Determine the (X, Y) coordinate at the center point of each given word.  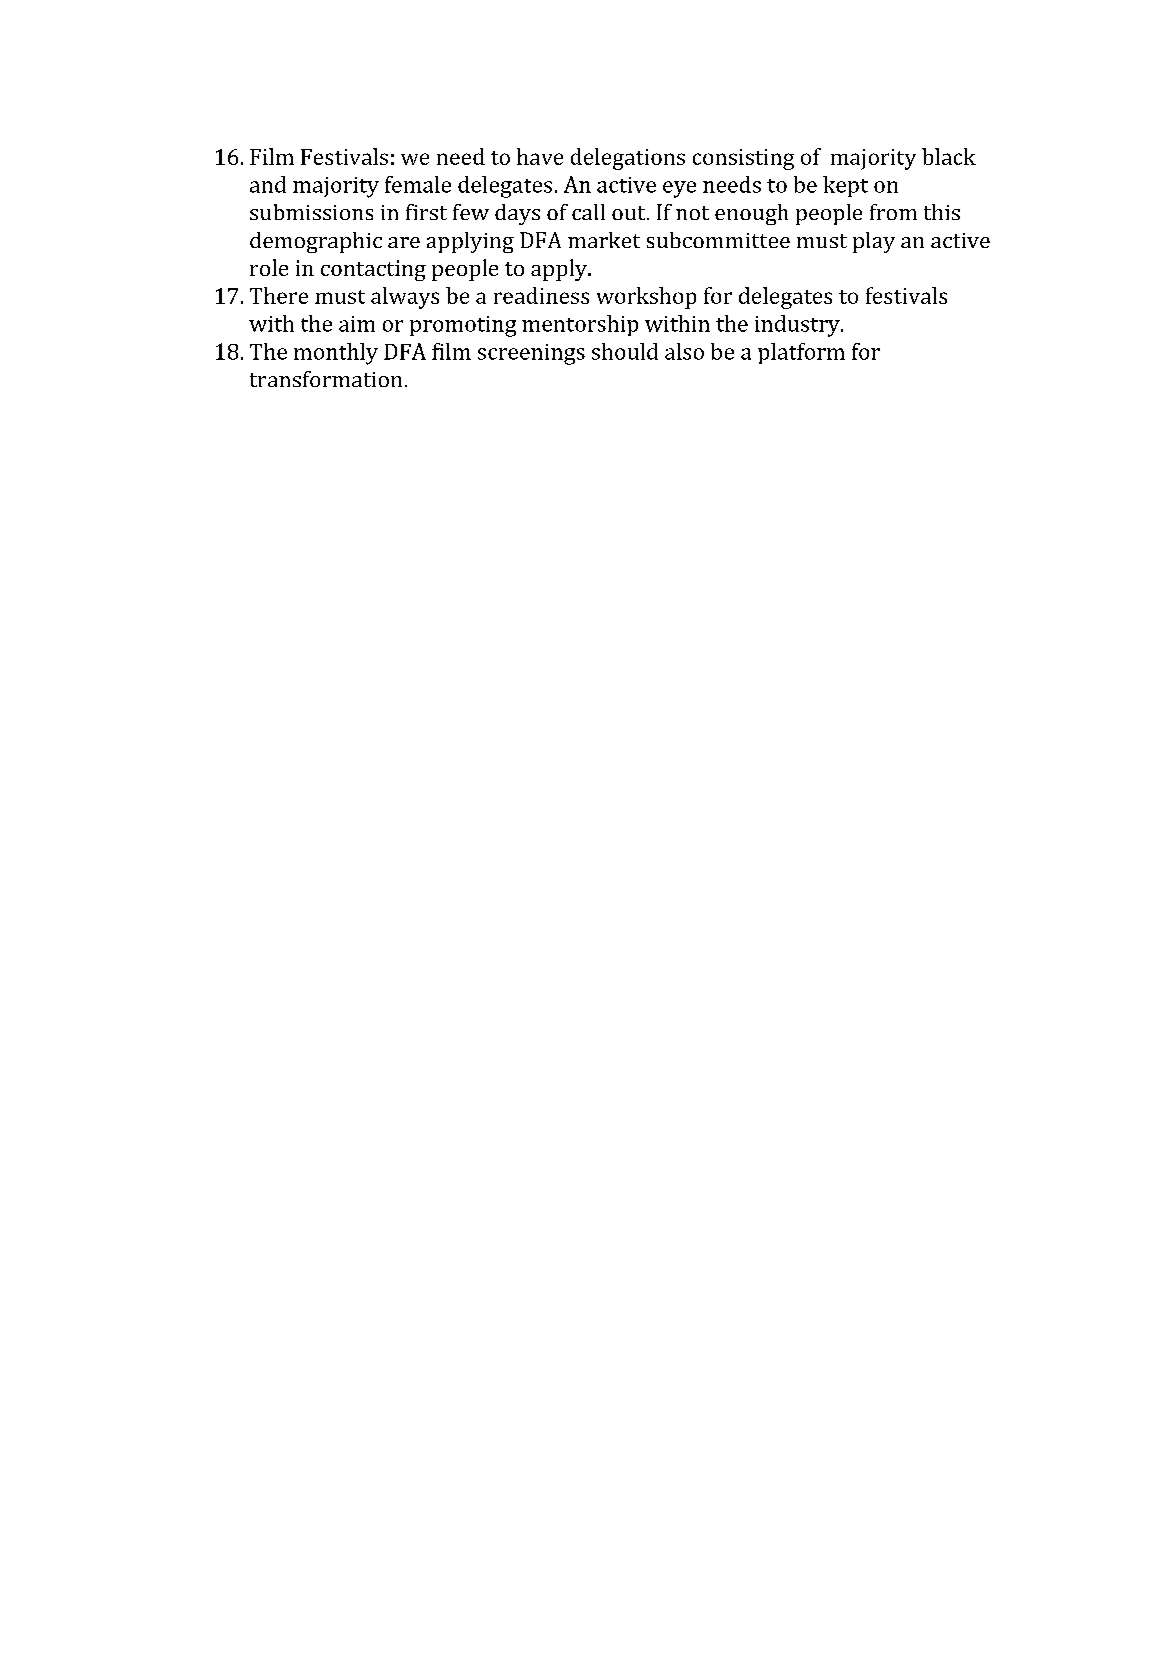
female (418, 184)
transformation (326, 379)
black (949, 156)
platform (801, 353)
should (625, 351)
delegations (628, 159)
